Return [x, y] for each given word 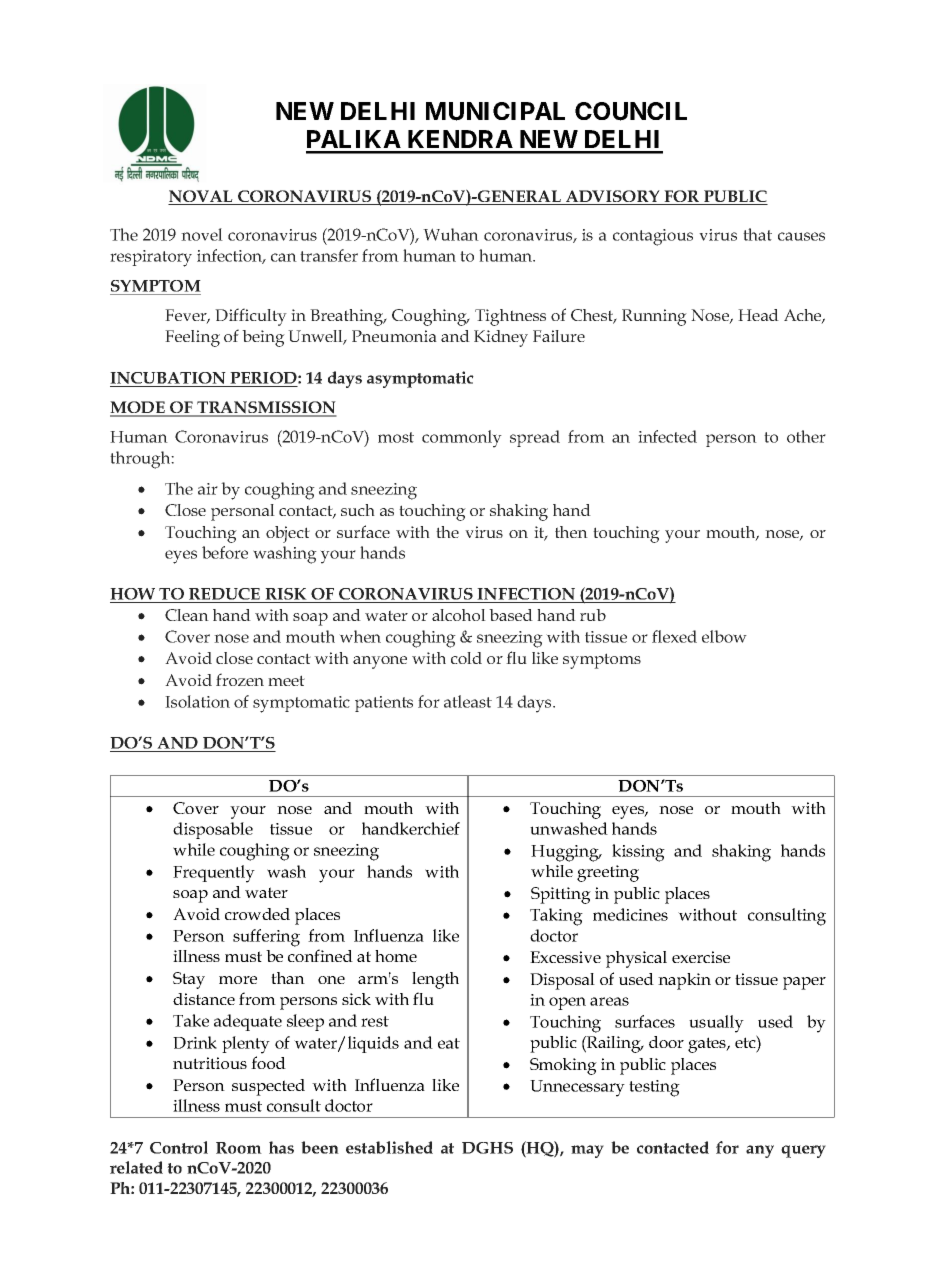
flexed [674, 636]
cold [466, 658]
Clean [187, 615]
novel [202, 234]
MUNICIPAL [495, 111]
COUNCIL [631, 111]
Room [239, 1148]
